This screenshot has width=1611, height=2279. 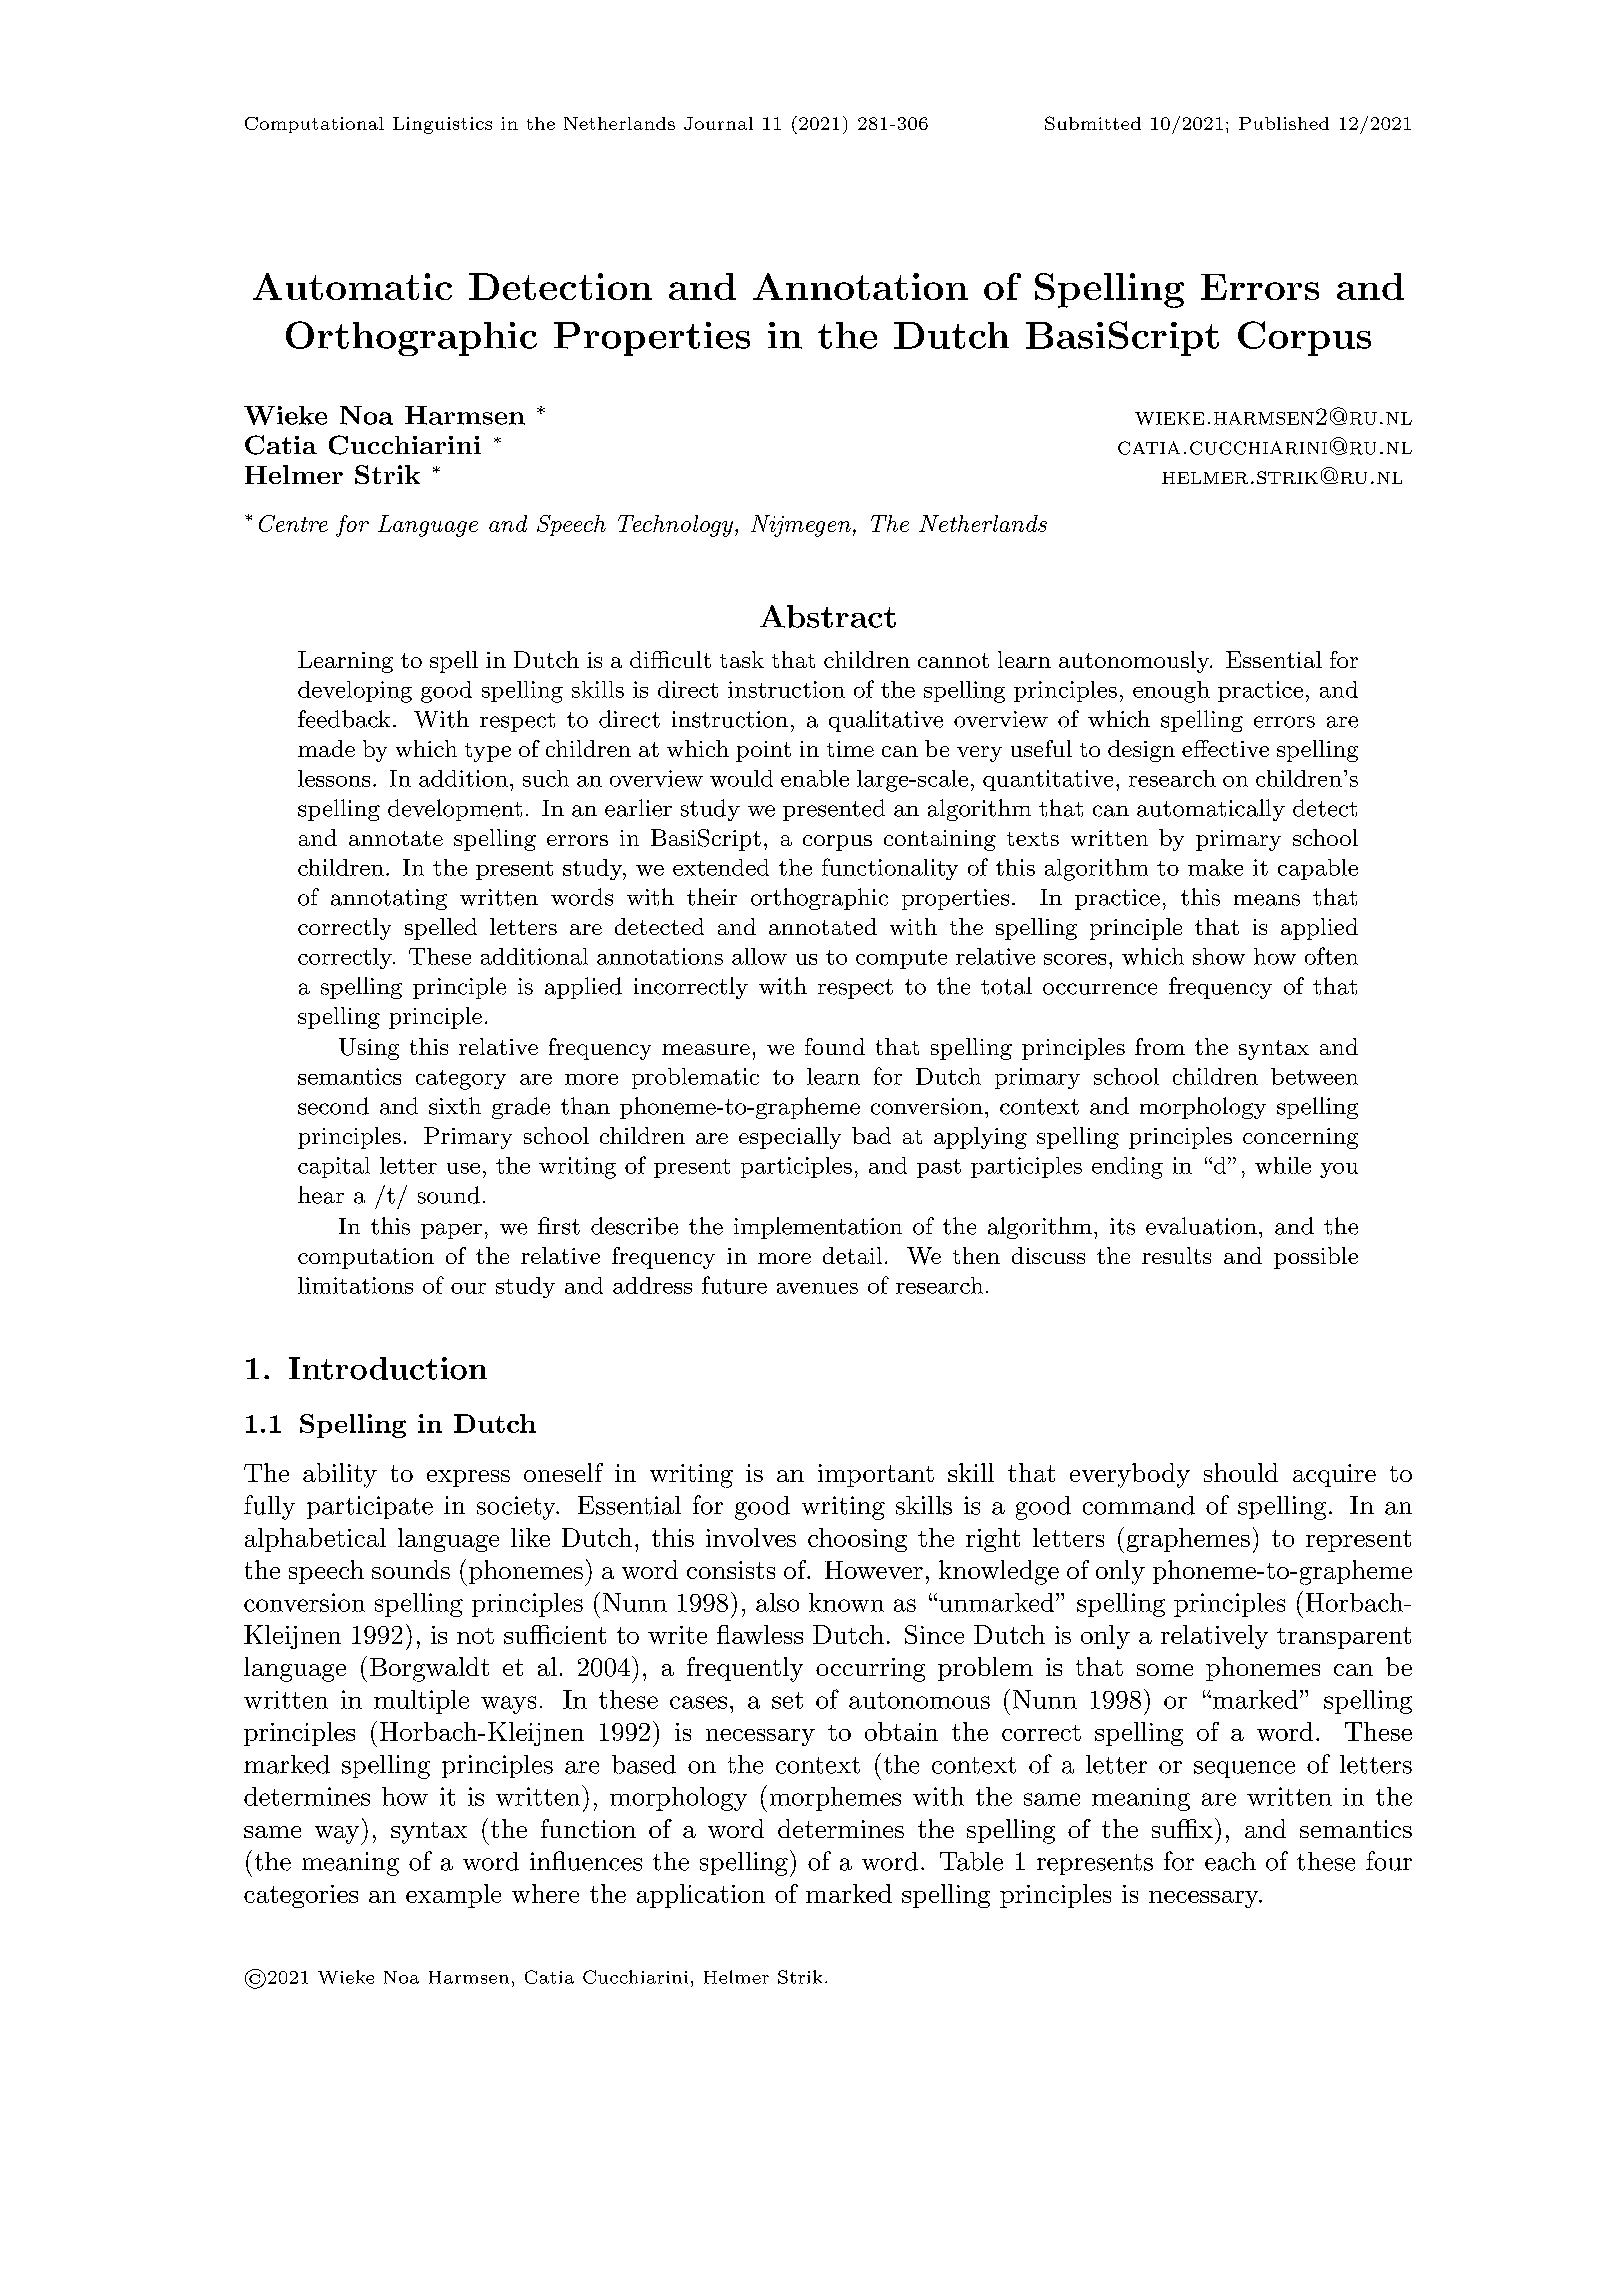 I want to click on Linguistics, so click(x=442, y=125).
